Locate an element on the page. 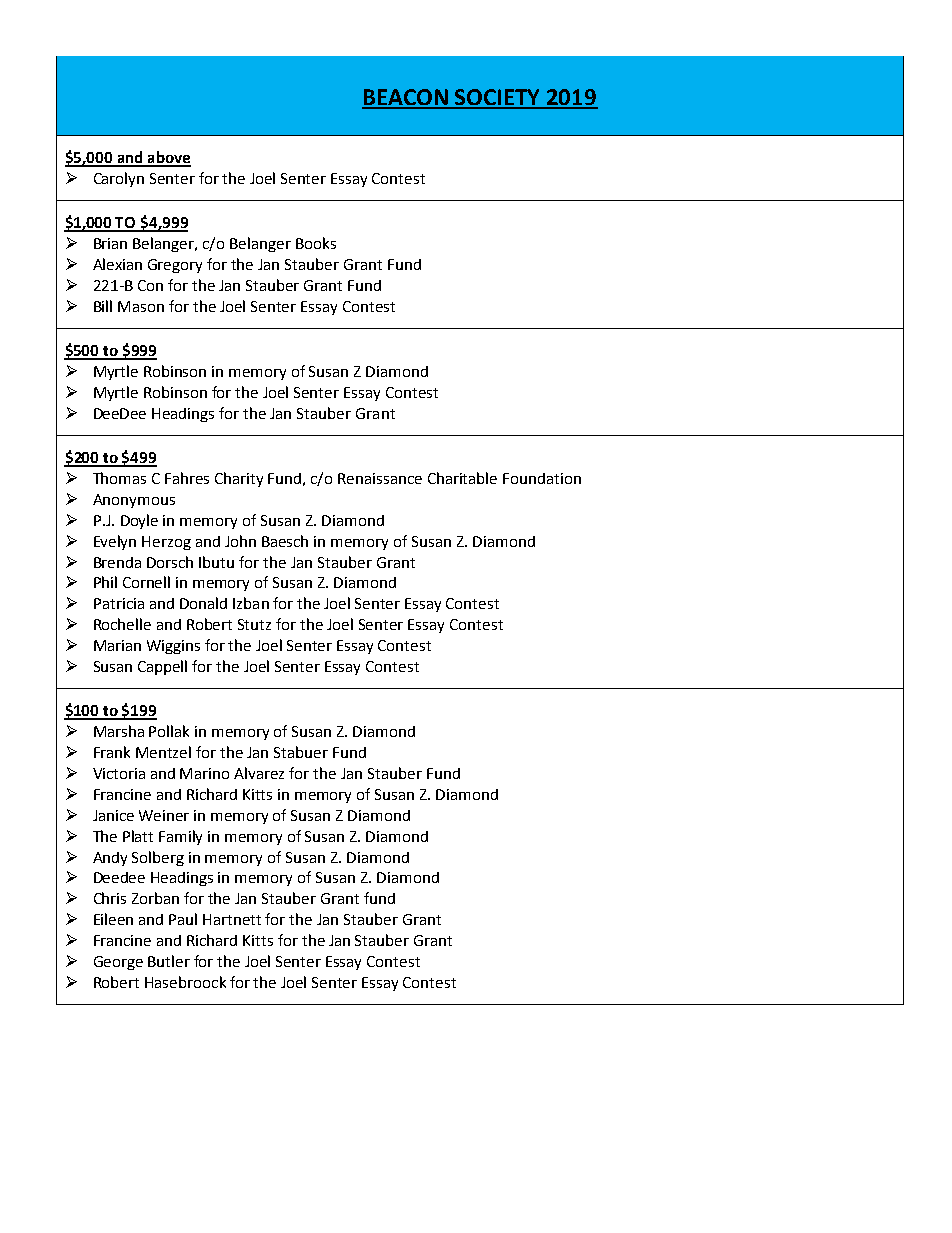 Image resolution: width=952 pixels, height=1233 pixels. Charitable is located at coordinates (462, 478).
